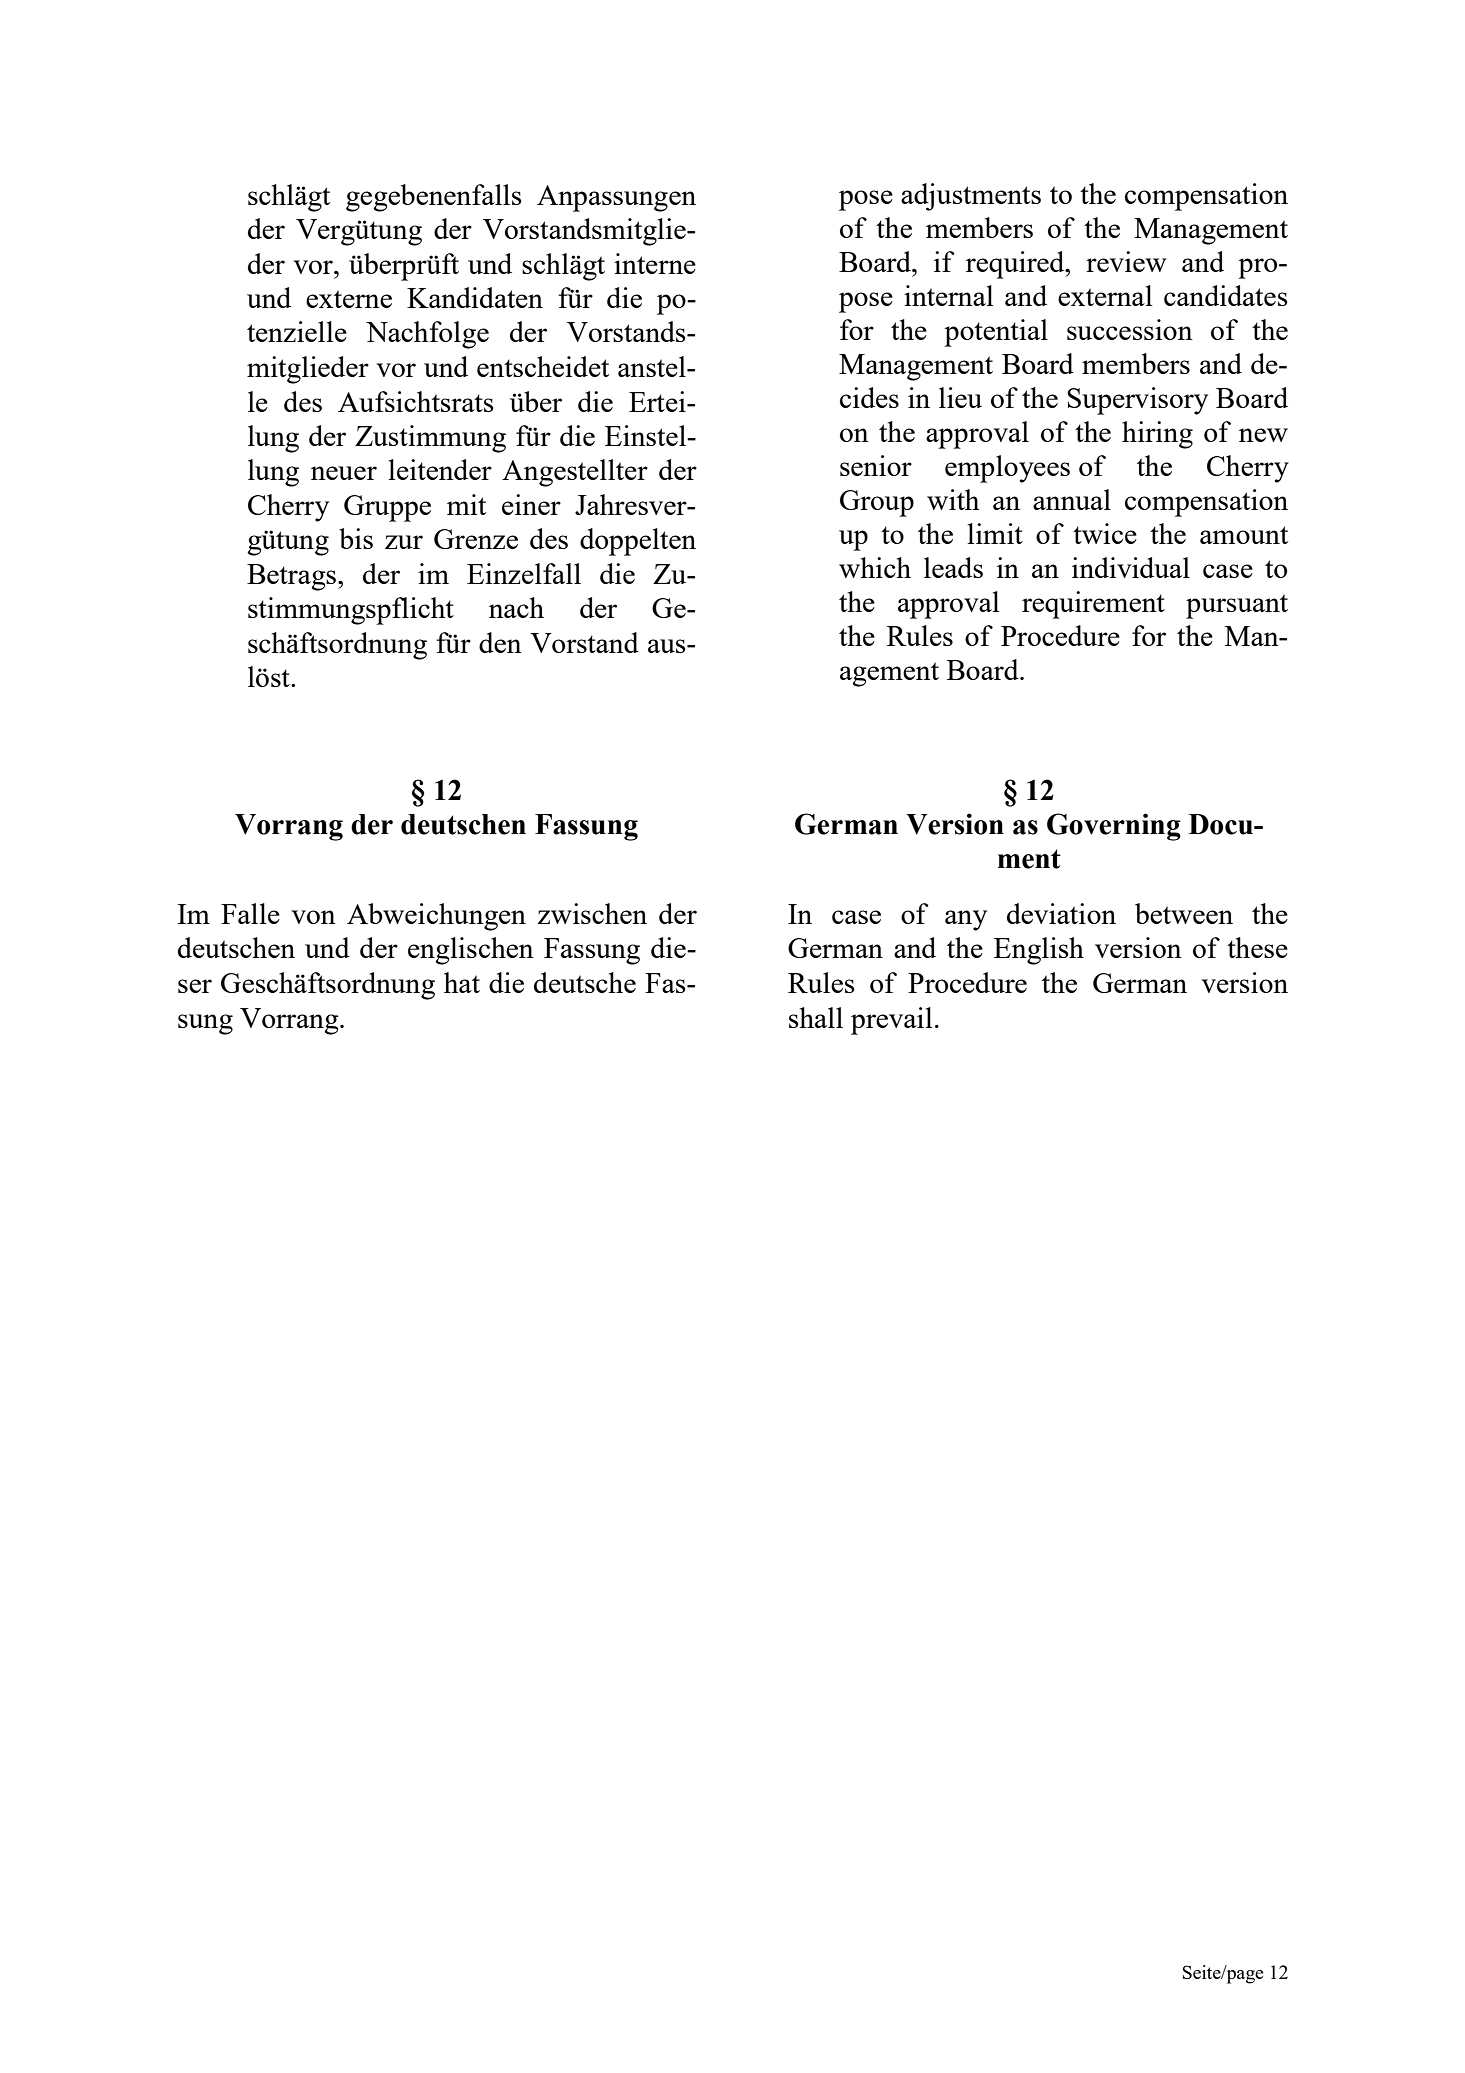  Describe the element at coordinates (1039, 951) in the screenshot. I see `English` at that location.
